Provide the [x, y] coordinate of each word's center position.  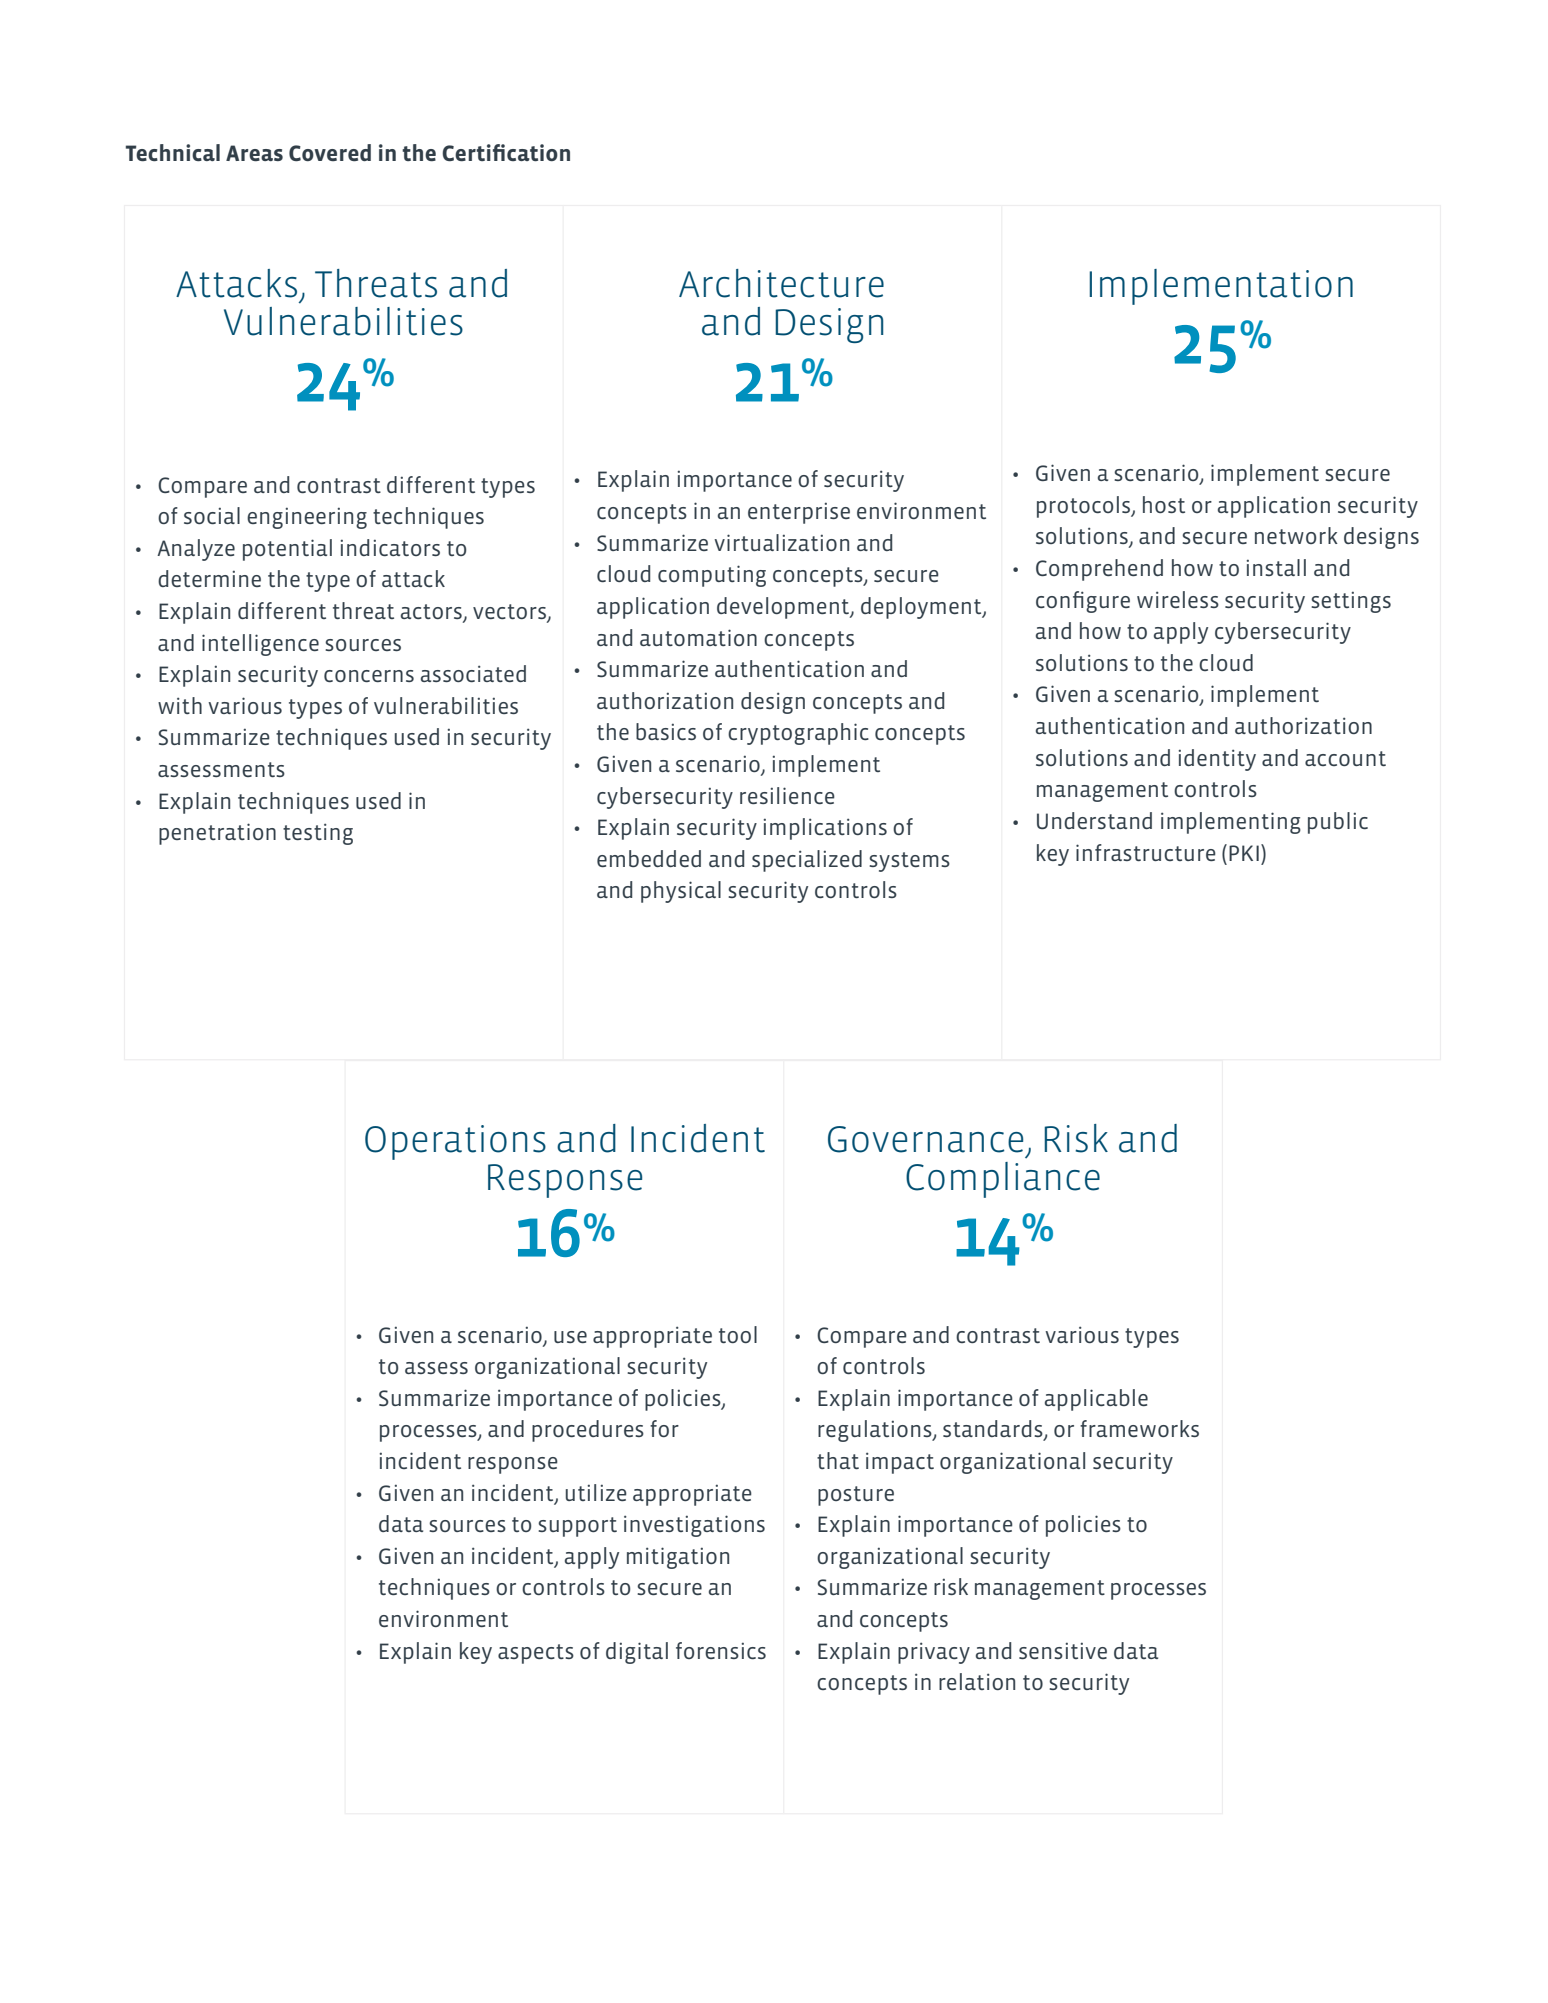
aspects [536, 1654]
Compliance [1003, 1180]
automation [698, 637]
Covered [330, 152]
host [1164, 504]
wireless [1178, 599]
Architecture [781, 283]
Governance [925, 1139]
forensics [721, 1650]
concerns [369, 676]
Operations [455, 1142]
